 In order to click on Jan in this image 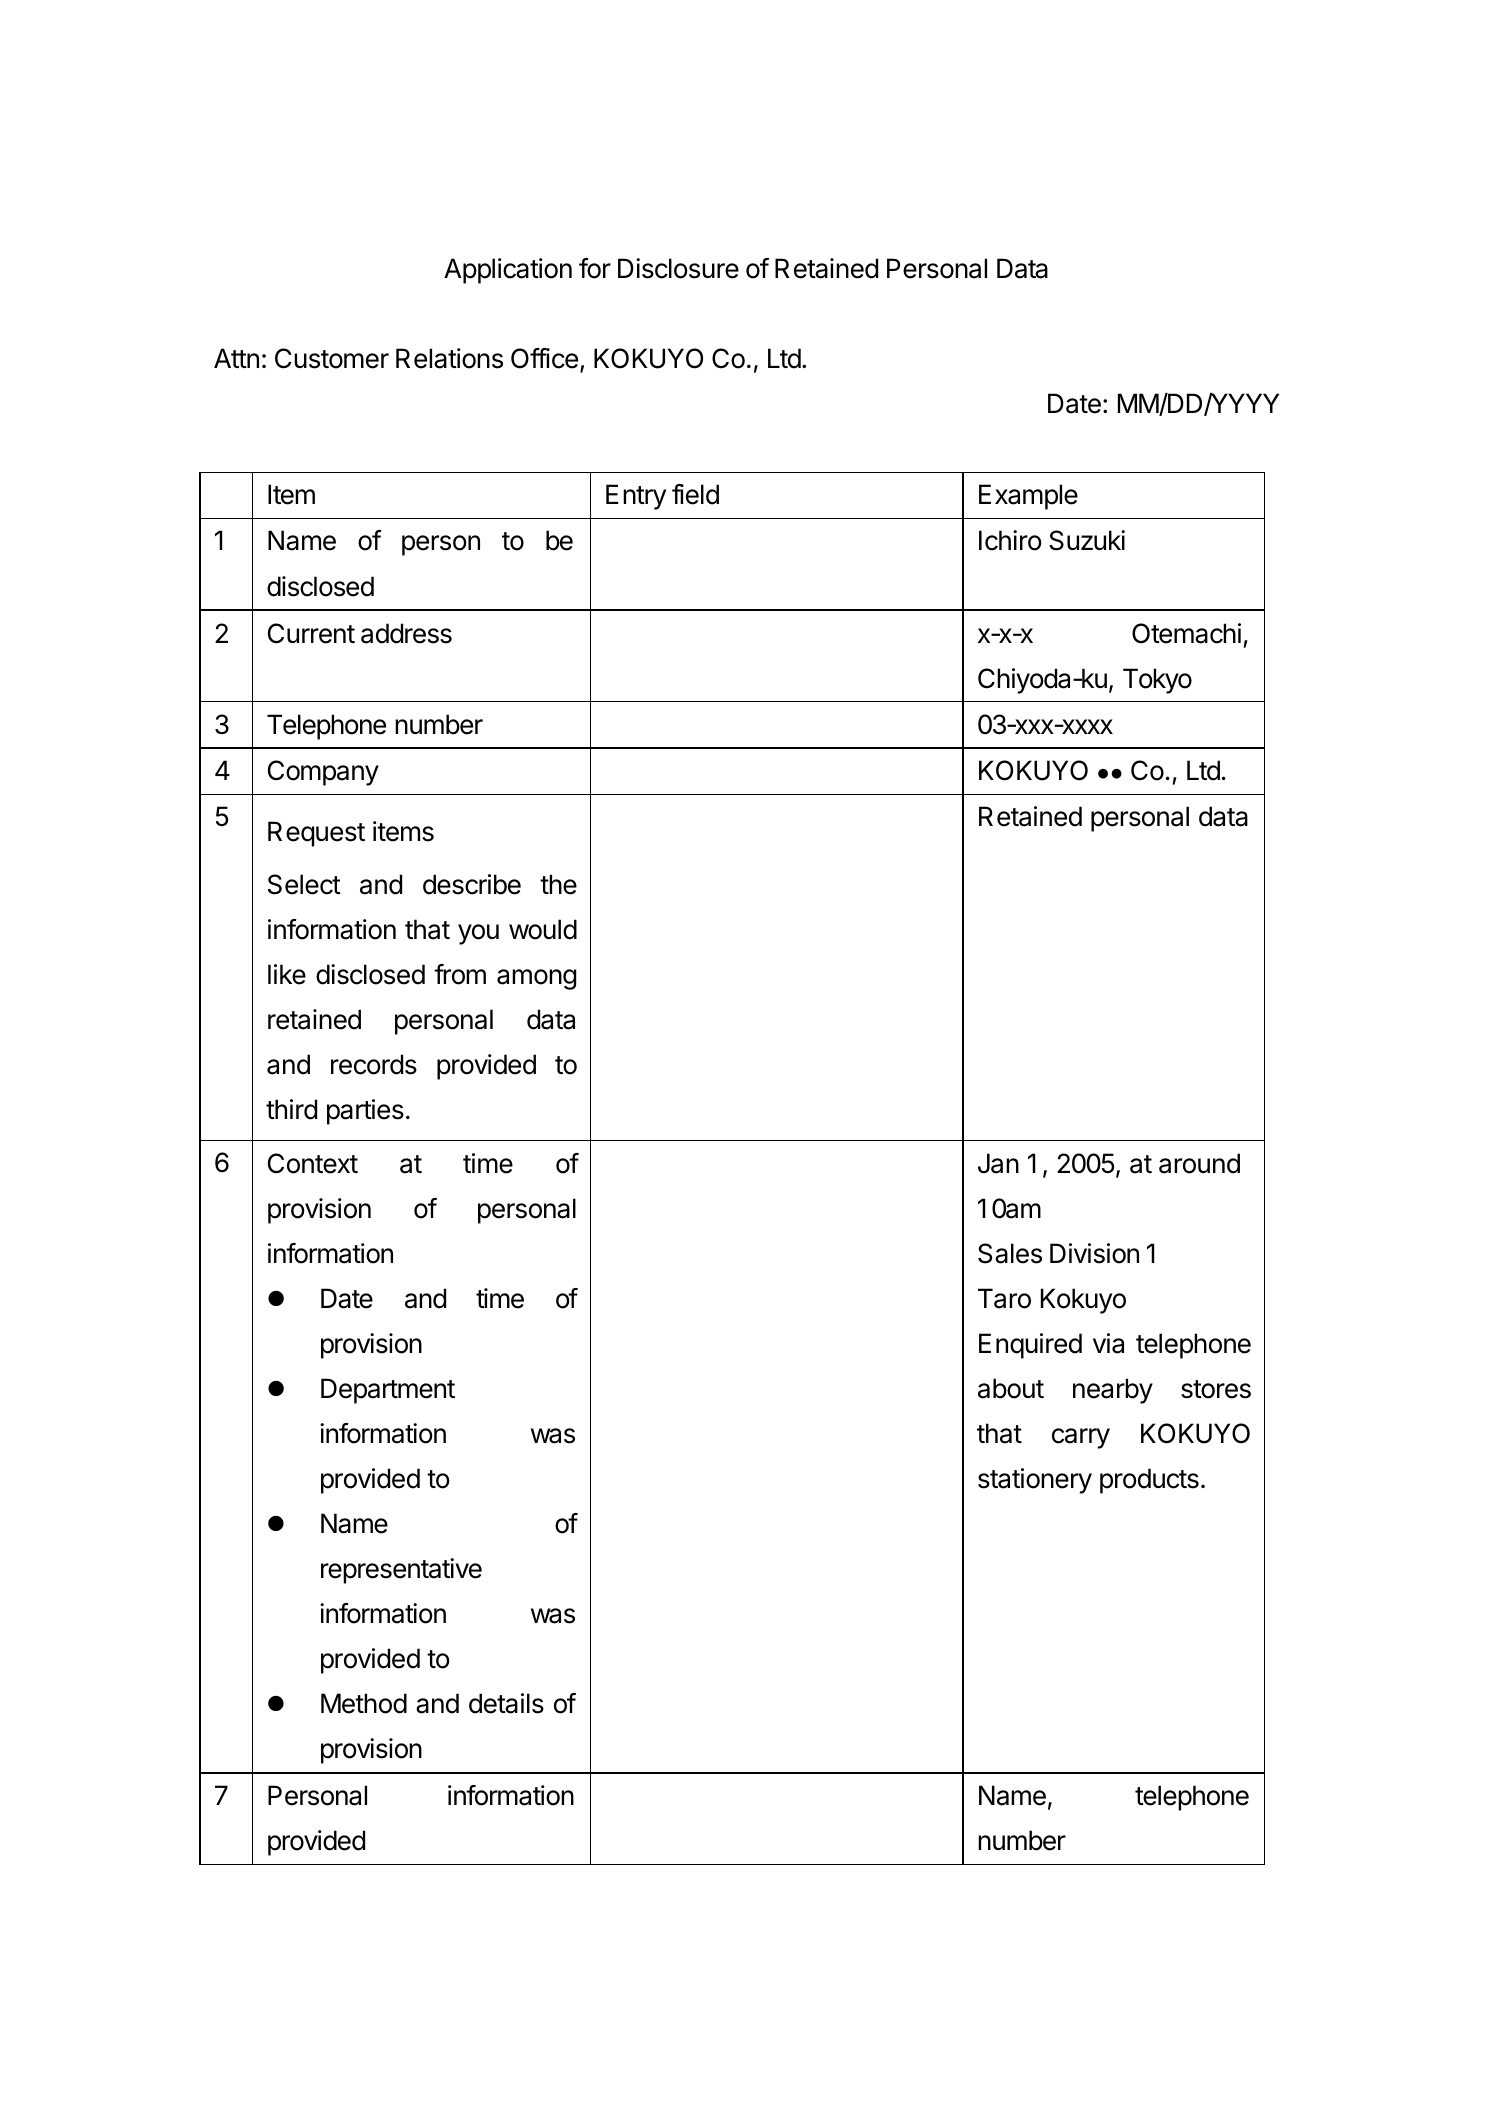, I will do `click(998, 1163)`.
